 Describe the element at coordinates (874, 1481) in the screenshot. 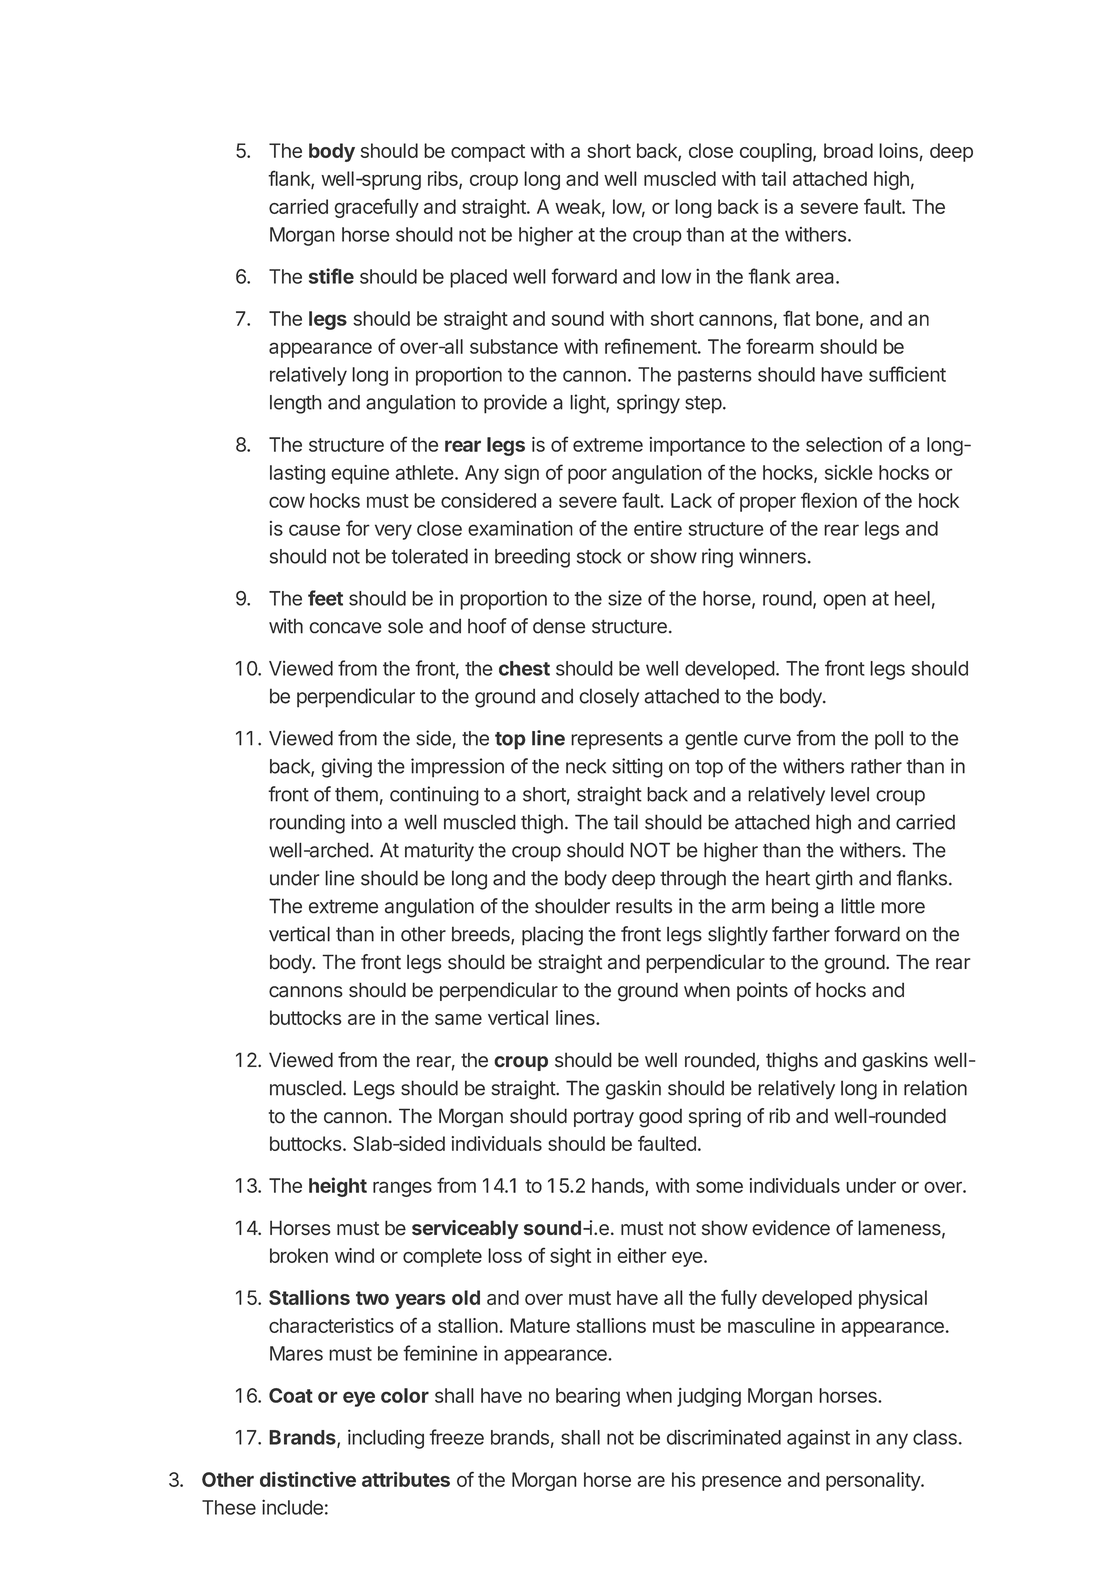

I see `personality` at that location.
